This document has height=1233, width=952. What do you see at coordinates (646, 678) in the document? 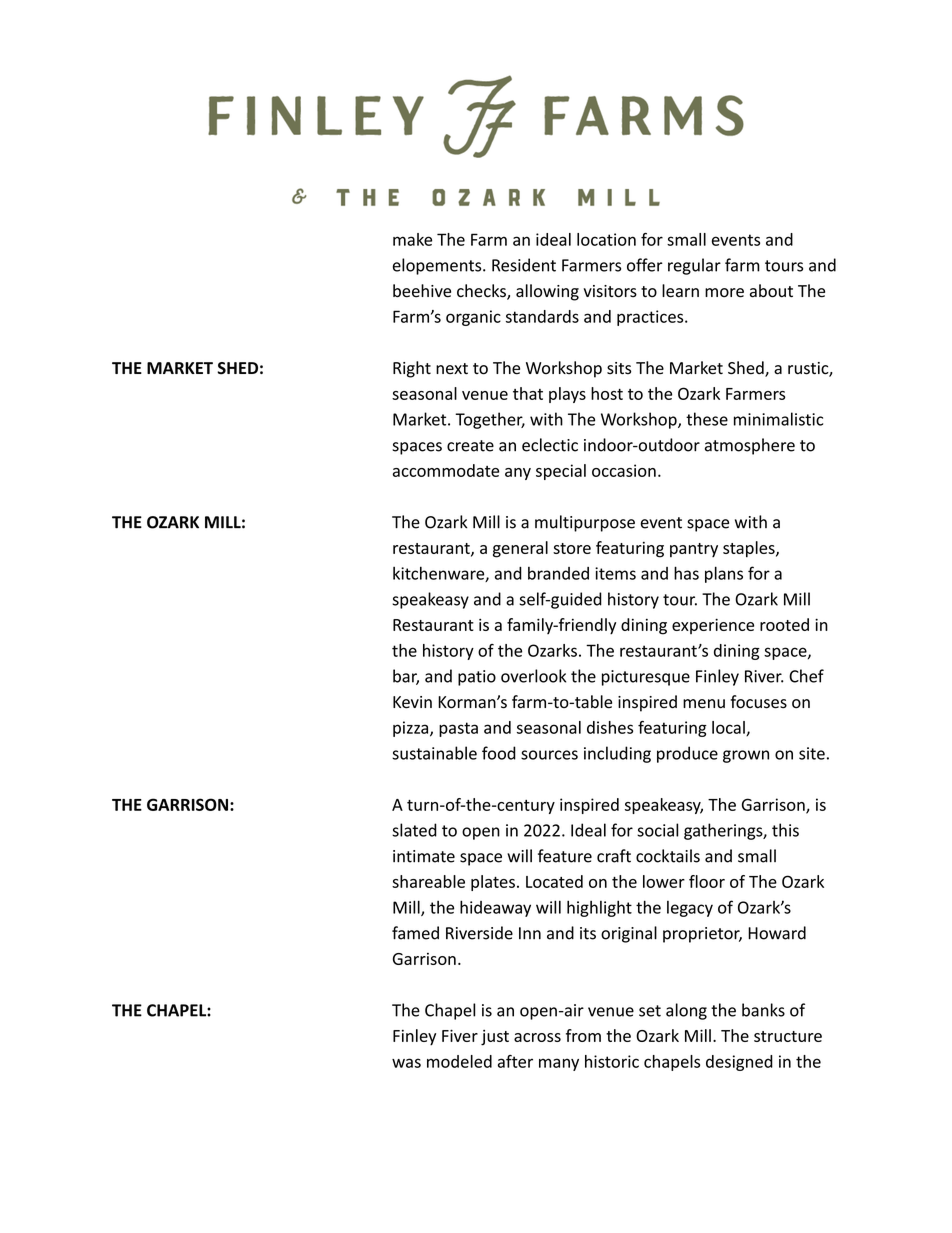
I see `picturesque` at bounding box center [646, 678].
